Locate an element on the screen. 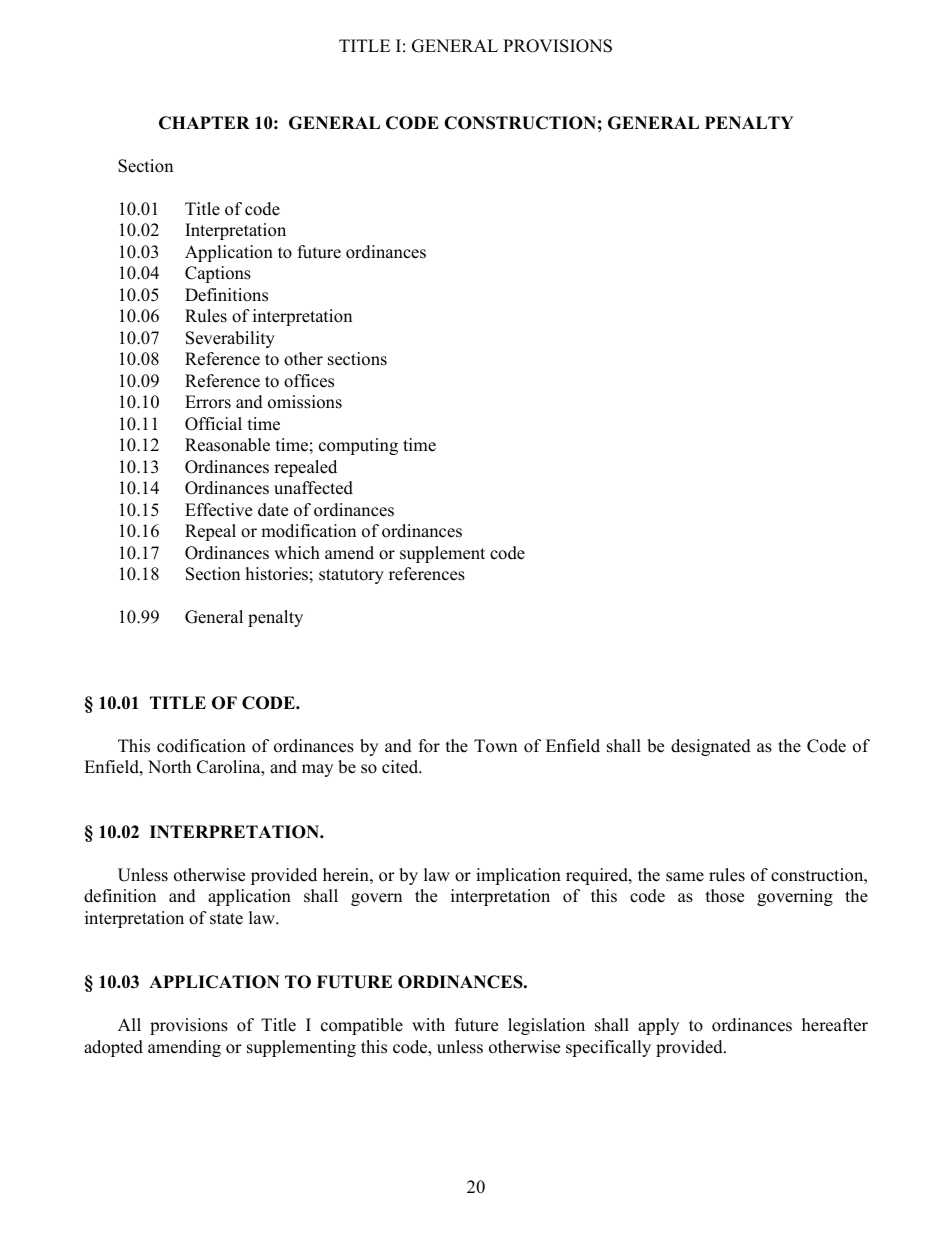  adopted is located at coordinates (113, 1048).
